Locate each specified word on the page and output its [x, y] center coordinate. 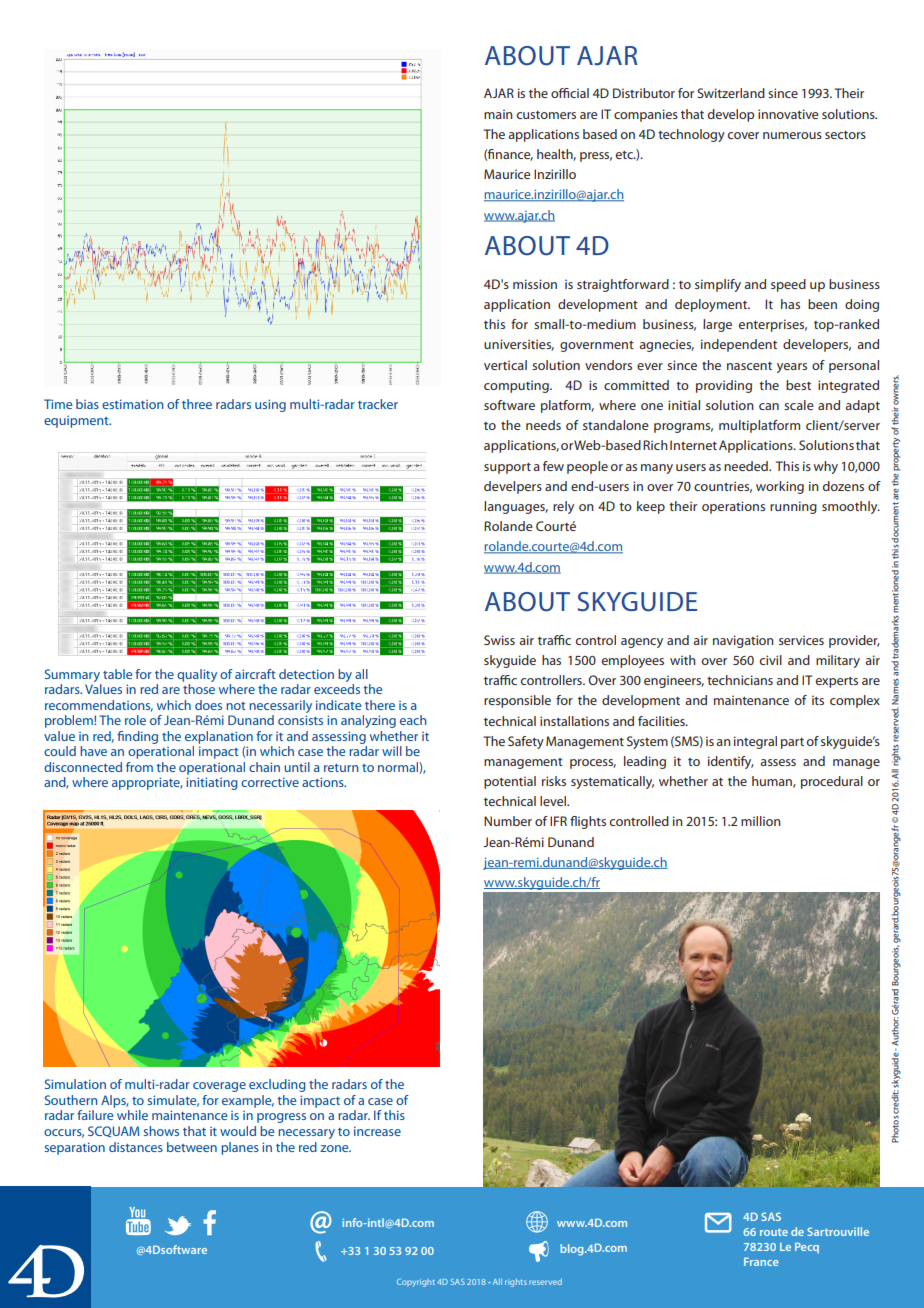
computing [517, 386]
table [117, 674]
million [761, 821]
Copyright [416, 1283]
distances [136, 1147]
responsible [517, 701]
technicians [740, 680]
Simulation [75, 1084]
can [769, 406]
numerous [792, 135]
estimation [133, 404]
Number [508, 821]
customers [546, 115]
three [197, 404]
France [761, 1262]
